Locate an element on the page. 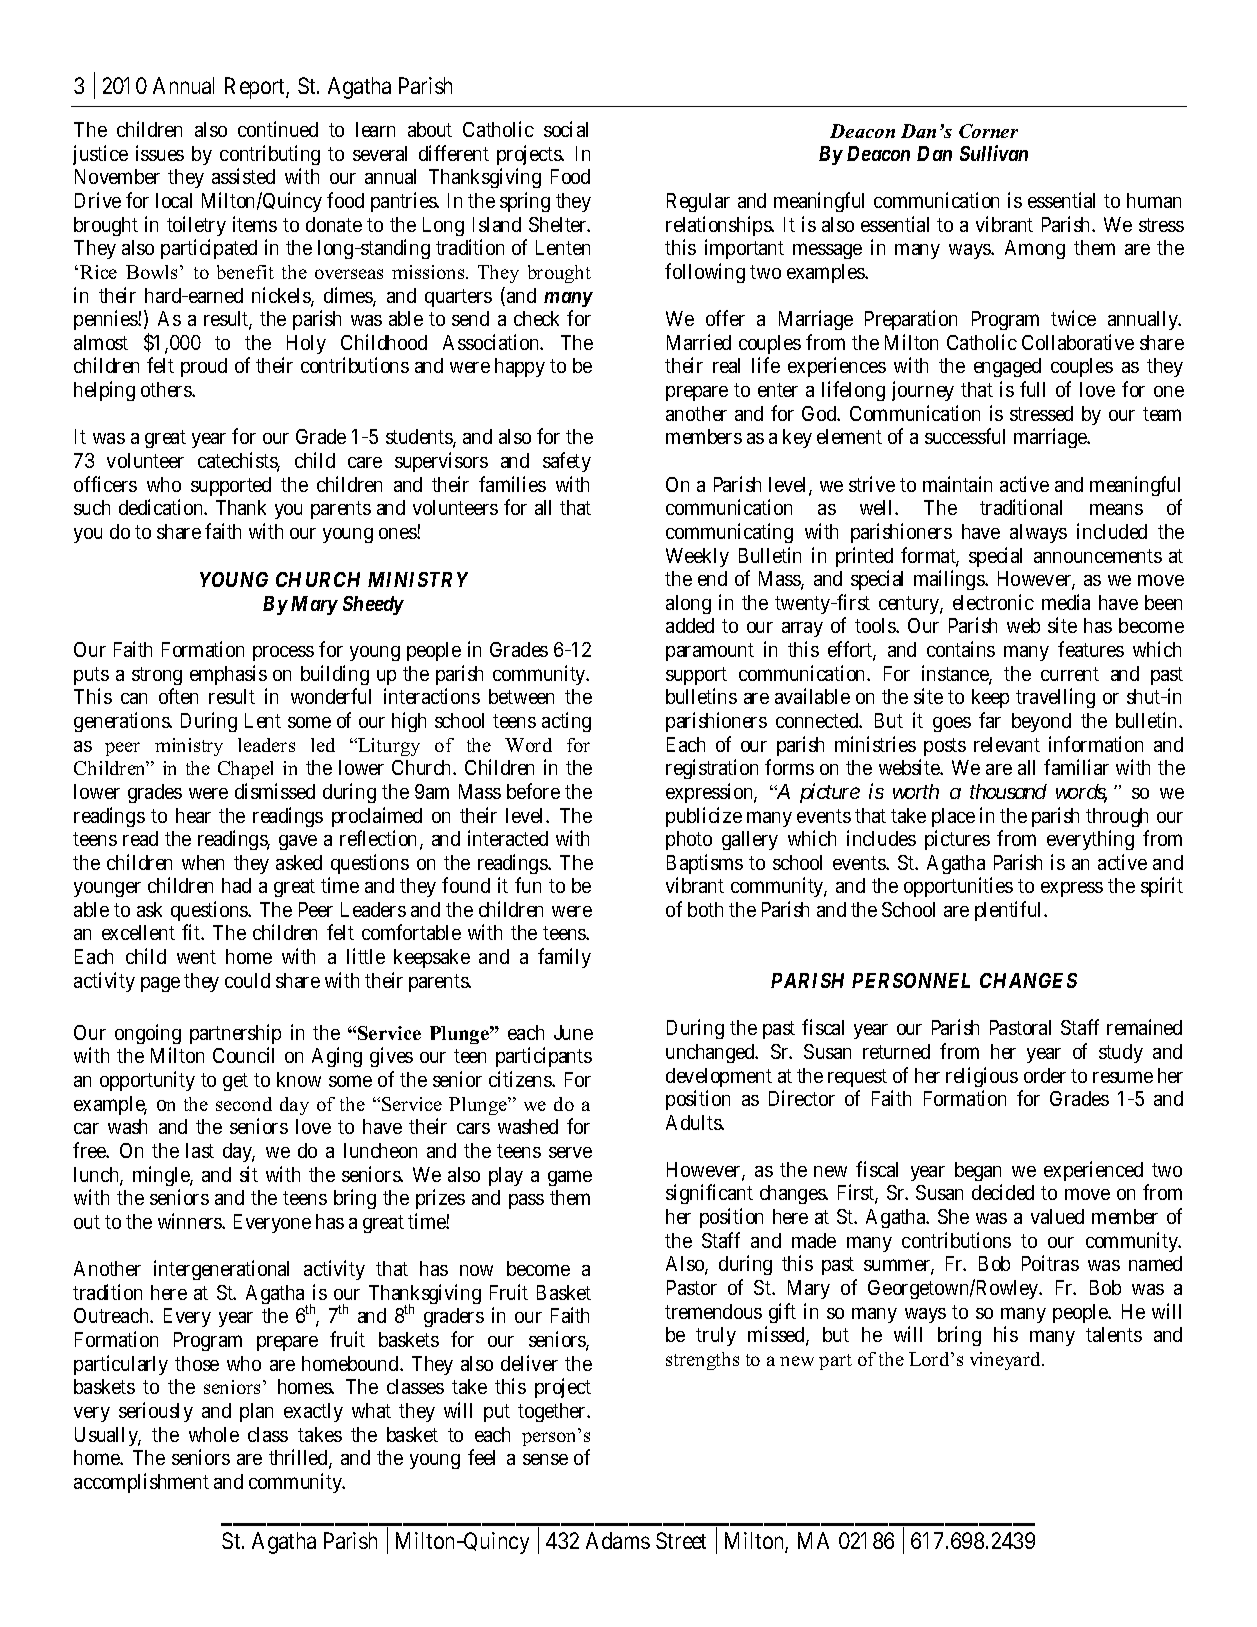 This page has height=1627, width=1257. Adams is located at coordinates (618, 1540).
